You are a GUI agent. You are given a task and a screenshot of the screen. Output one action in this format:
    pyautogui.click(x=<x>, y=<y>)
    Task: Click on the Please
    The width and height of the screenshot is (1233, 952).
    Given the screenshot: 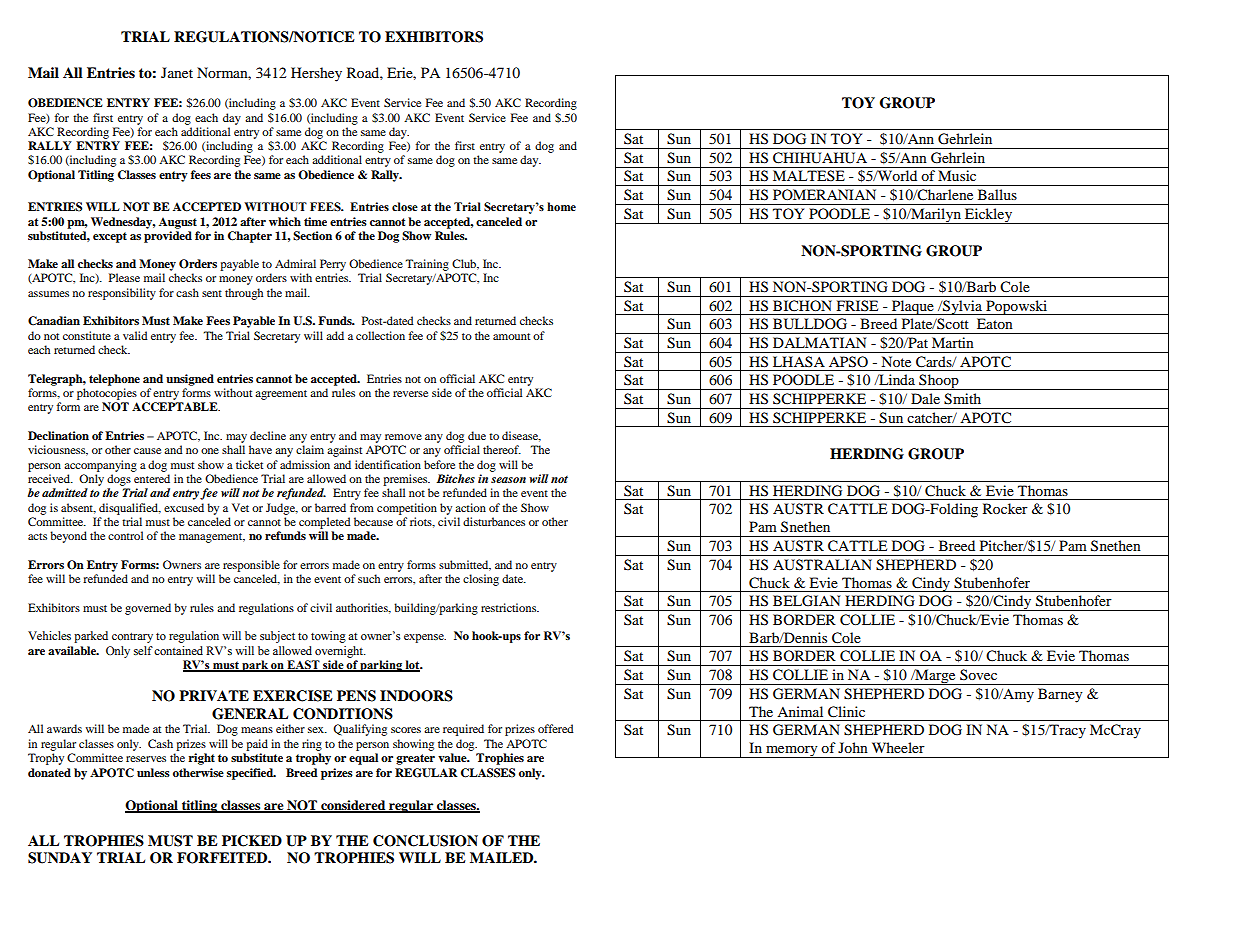 What is the action you would take?
    pyautogui.click(x=124, y=277)
